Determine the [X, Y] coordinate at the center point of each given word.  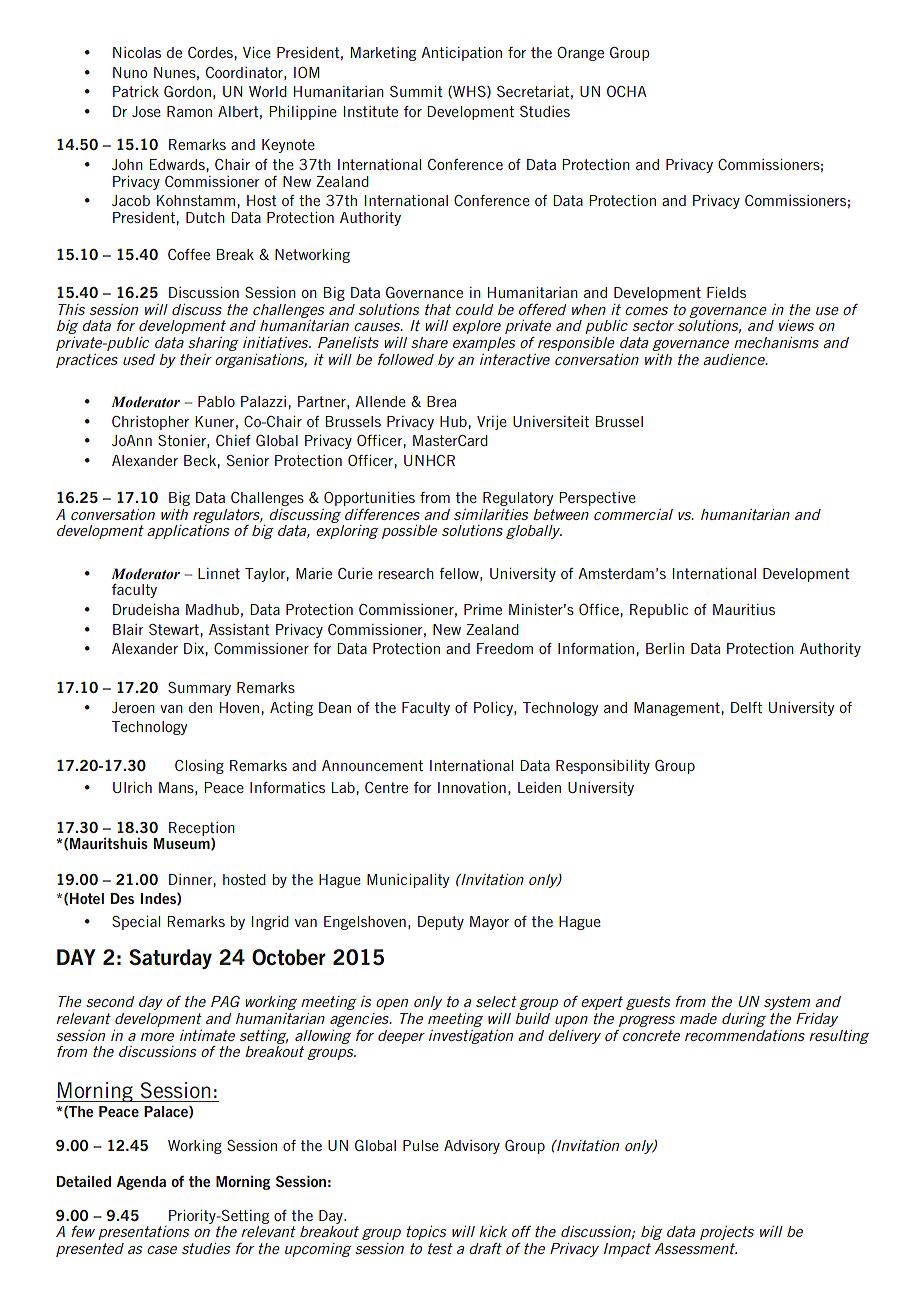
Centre [386, 787]
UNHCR [429, 460]
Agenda [141, 1183]
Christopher [150, 423]
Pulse [421, 1145]
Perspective [597, 499]
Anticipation [461, 54]
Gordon [187, 91]
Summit [416, 91]
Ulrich [132, 787]
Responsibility [603, 767]
